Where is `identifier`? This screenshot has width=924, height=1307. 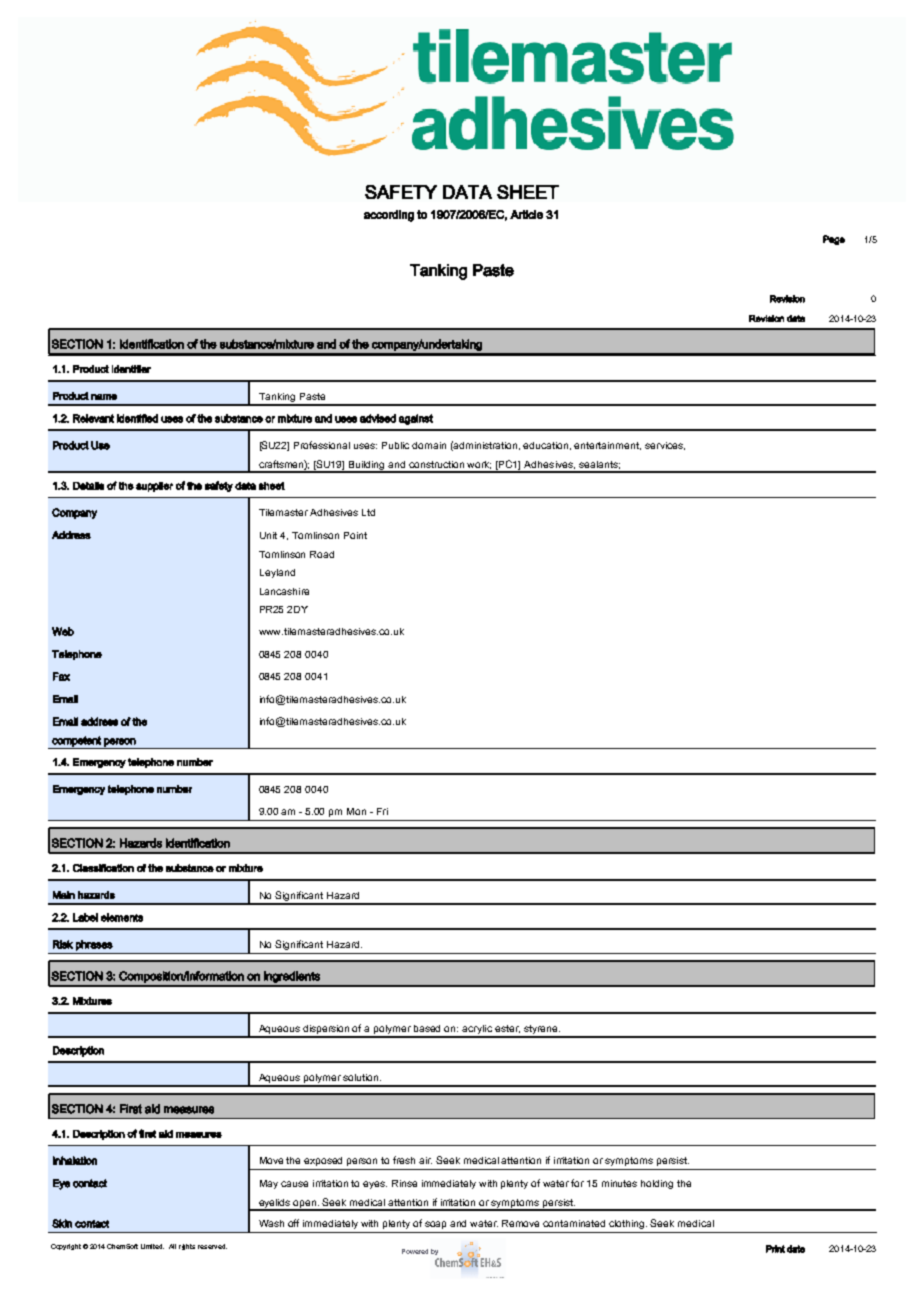
identifier is located at coordinates (131, 369).
